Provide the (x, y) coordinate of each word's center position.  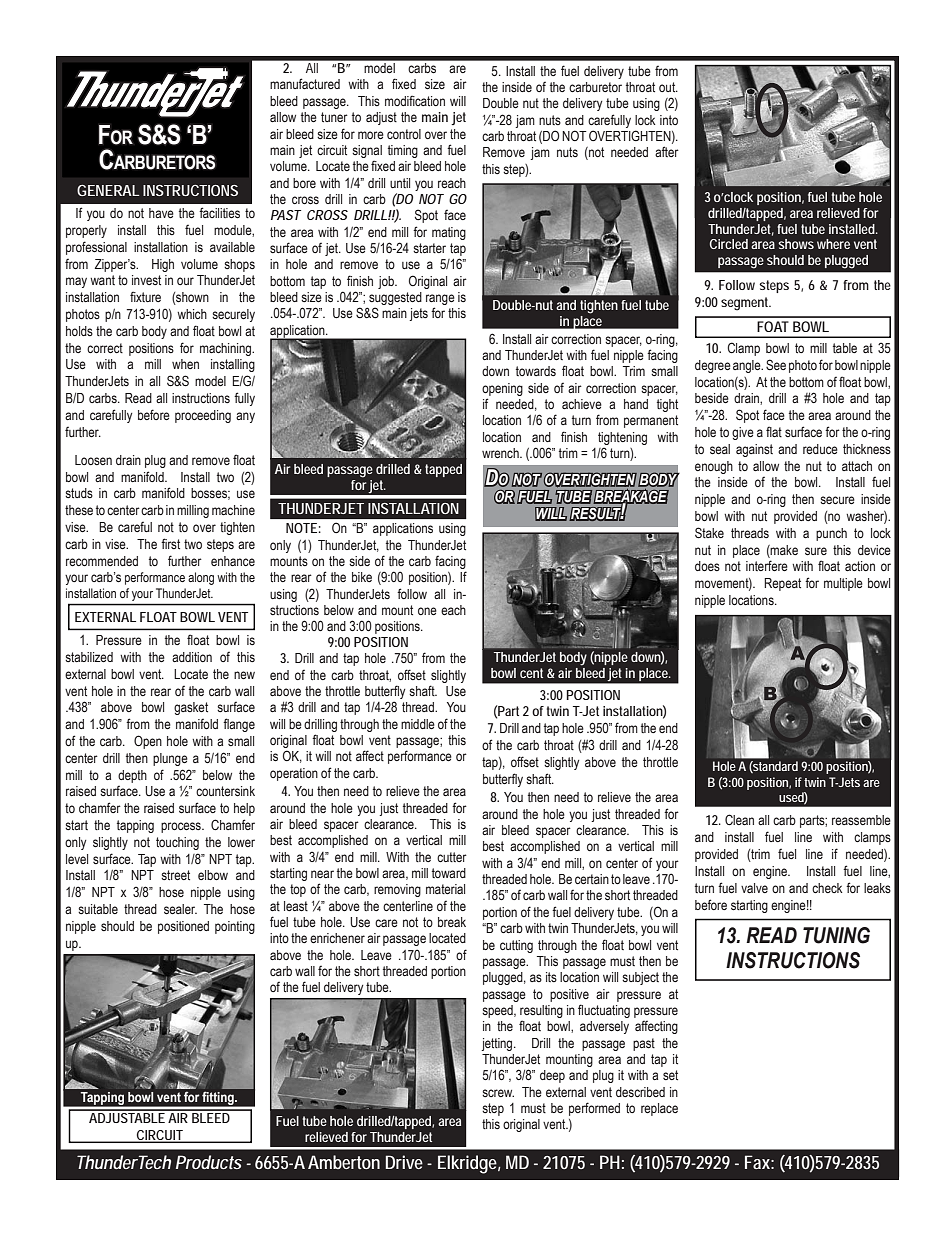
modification (415, 100)
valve (754, 888)
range (440, 299)
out (668, 87)
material (445, 889)
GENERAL (108, 190)
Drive (404, 1162)
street (175, 875)
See (776, 364)
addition (192, 657)
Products (209, 1162)
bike (362, 577)
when (185, 364)
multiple (843, 584)
